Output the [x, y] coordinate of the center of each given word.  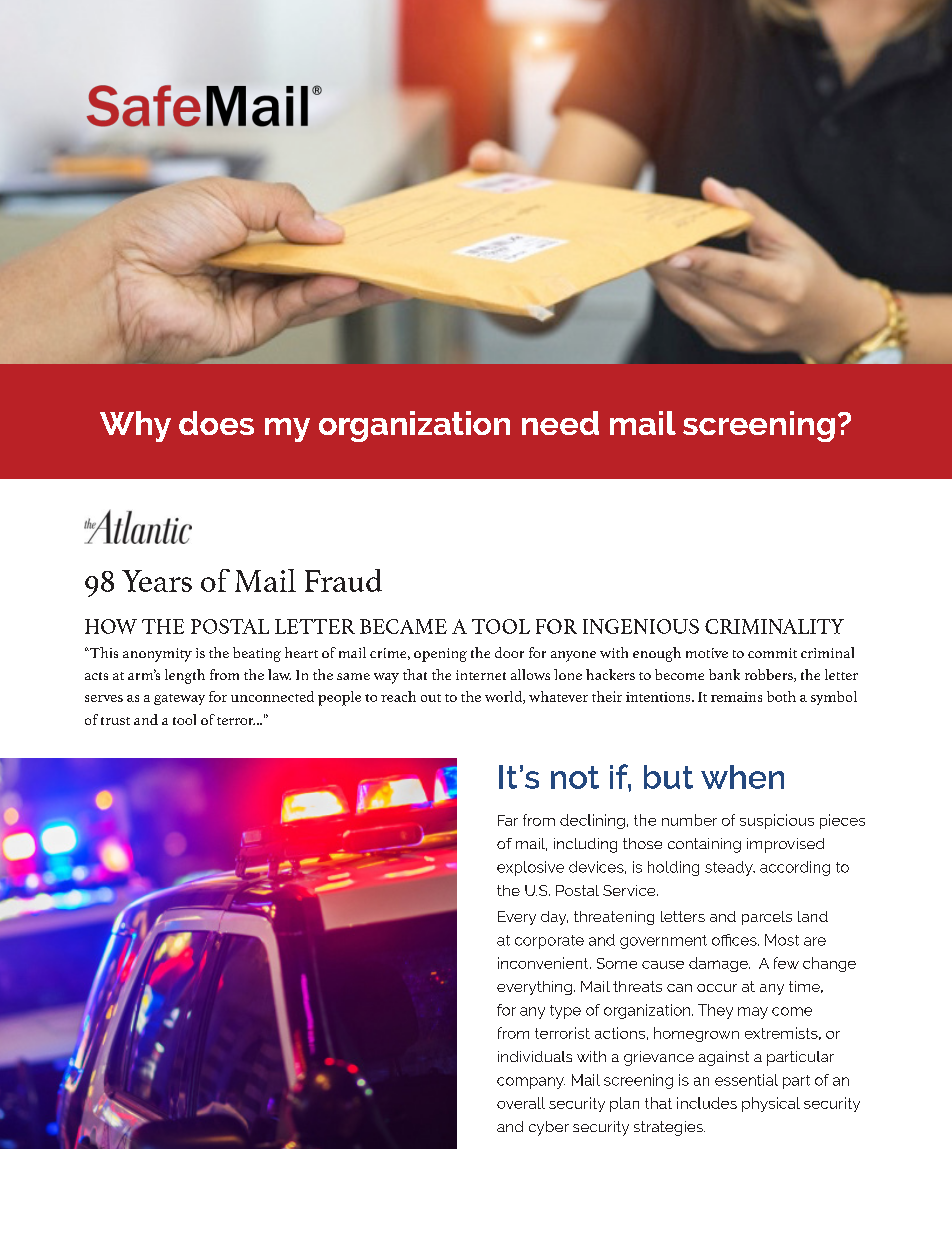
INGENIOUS [641, 626]
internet [481, 675]
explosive [530, 868]
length [185, 676]
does [216, 423]
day [554, 918]
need [560, 423]
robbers [770, 675]
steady [730, 868]
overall [521, 1103]
